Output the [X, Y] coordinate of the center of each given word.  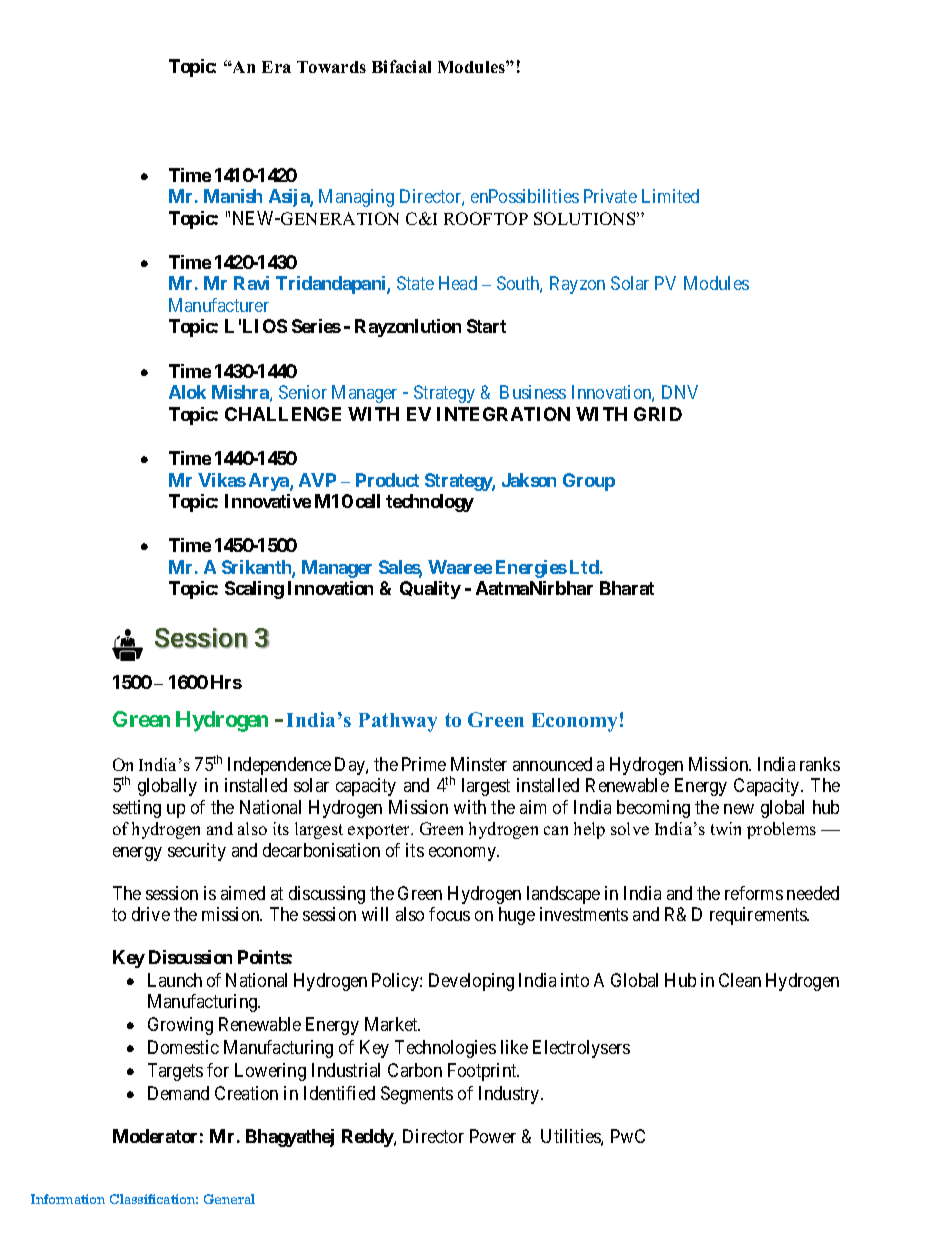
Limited [670, 196]
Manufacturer [219, 305]
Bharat [627, 588]
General [229, 1199]
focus [449, 914]
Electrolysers [581, 1049]
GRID [658, 414]
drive [151, 914]
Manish [233, 196]
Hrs [226, 682]
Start [486, 326]
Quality [430, 590]
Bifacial [401, 66]
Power [493, 1136]
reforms [754, 893]
